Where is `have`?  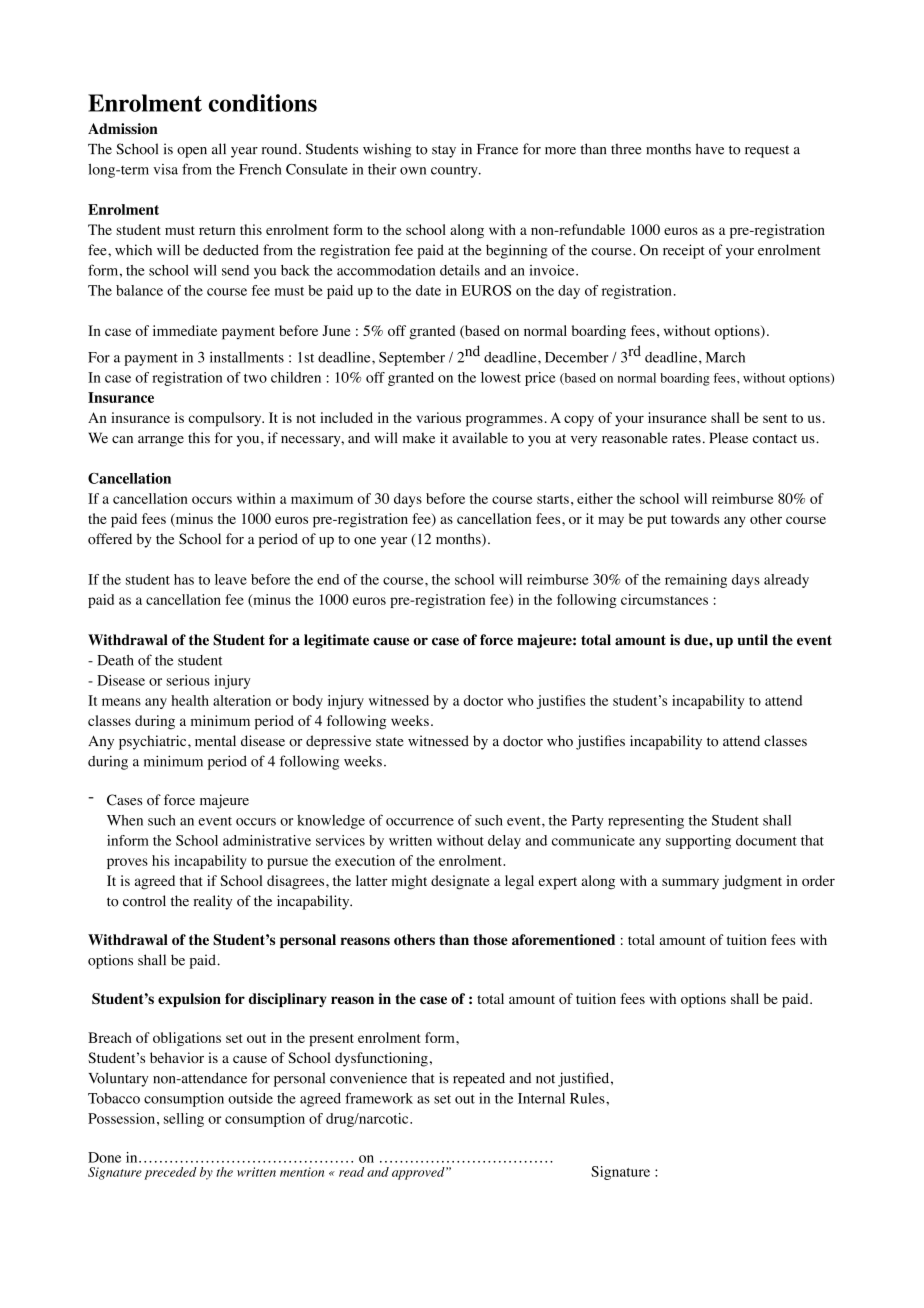
have is located at coordinates (710, 149).
